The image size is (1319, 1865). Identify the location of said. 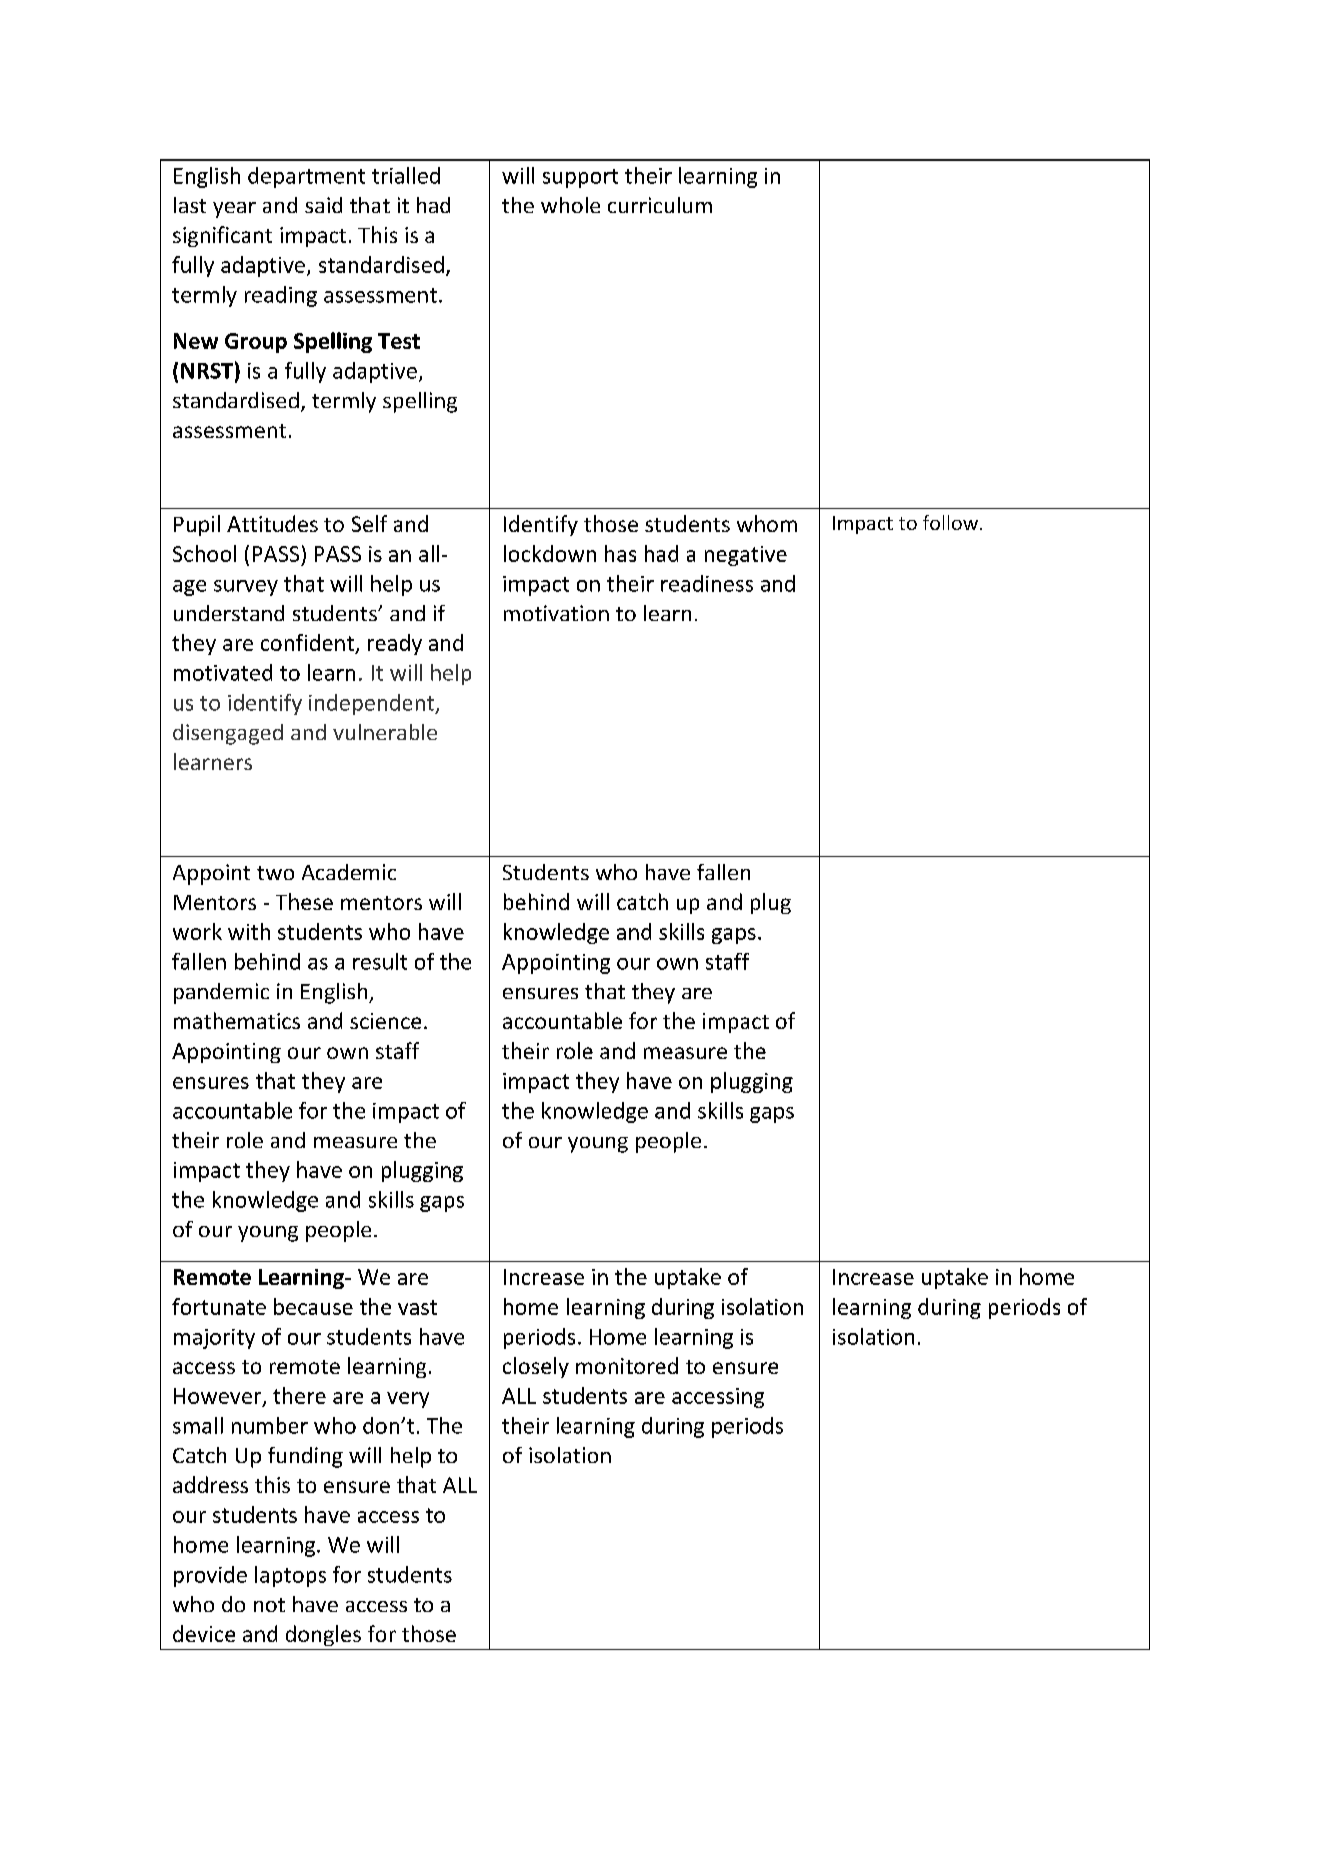
(323, 205).
